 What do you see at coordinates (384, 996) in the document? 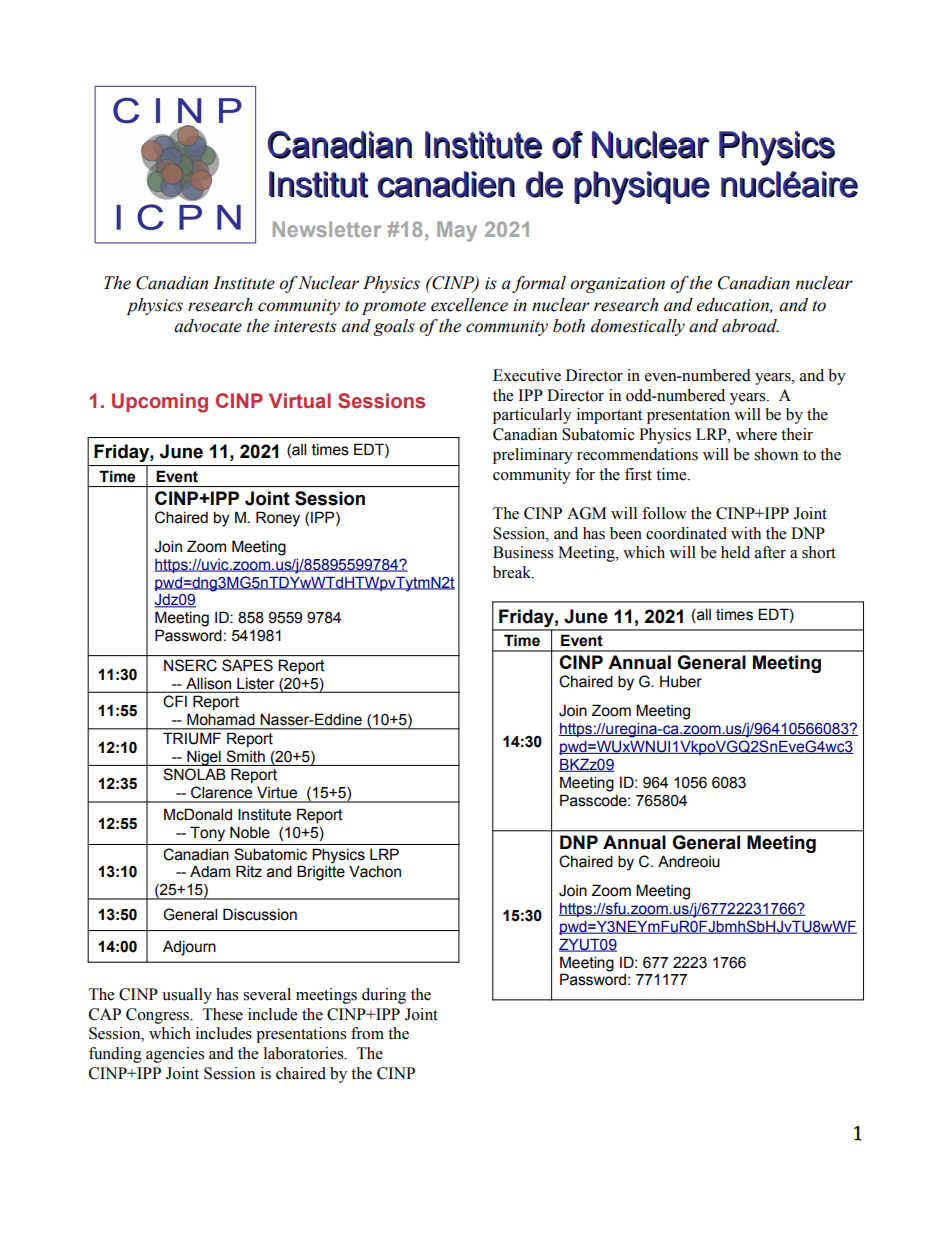
I see `during` at bounding box center [384, 996].
